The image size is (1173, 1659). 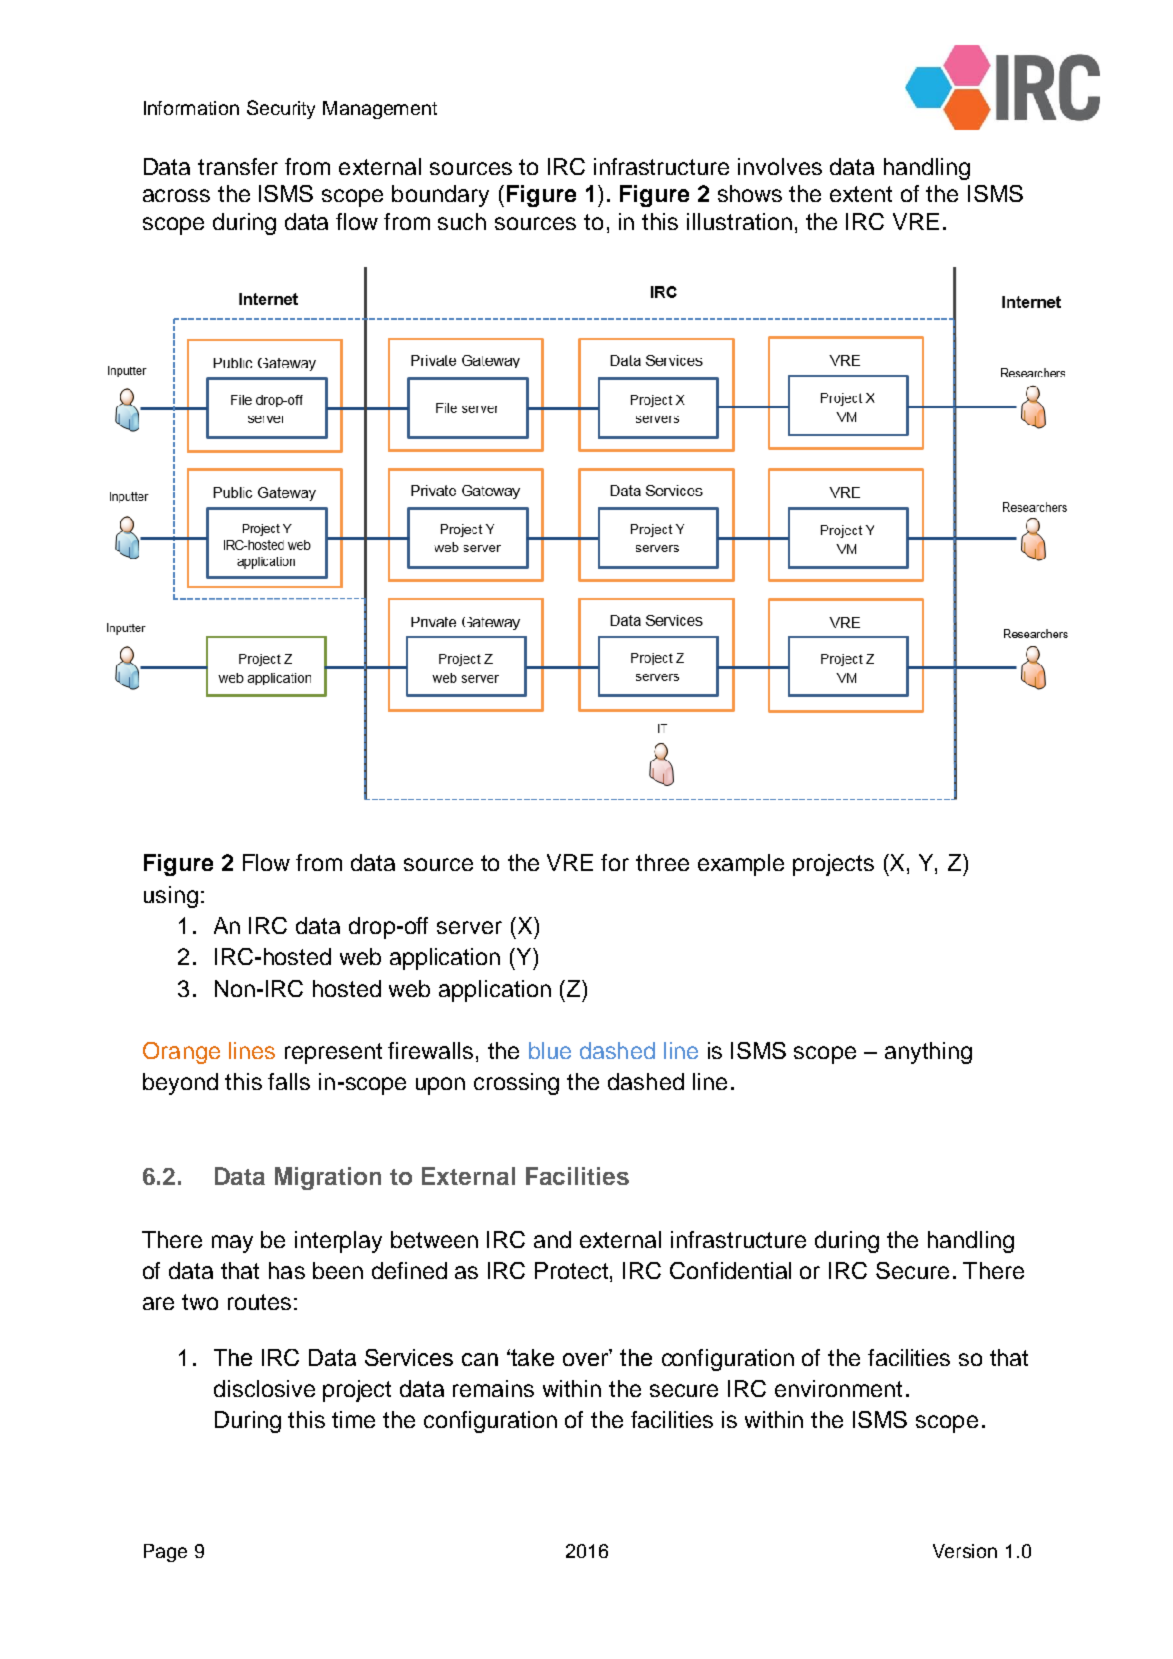 I want to click on three, so click(x=662, y=862).
